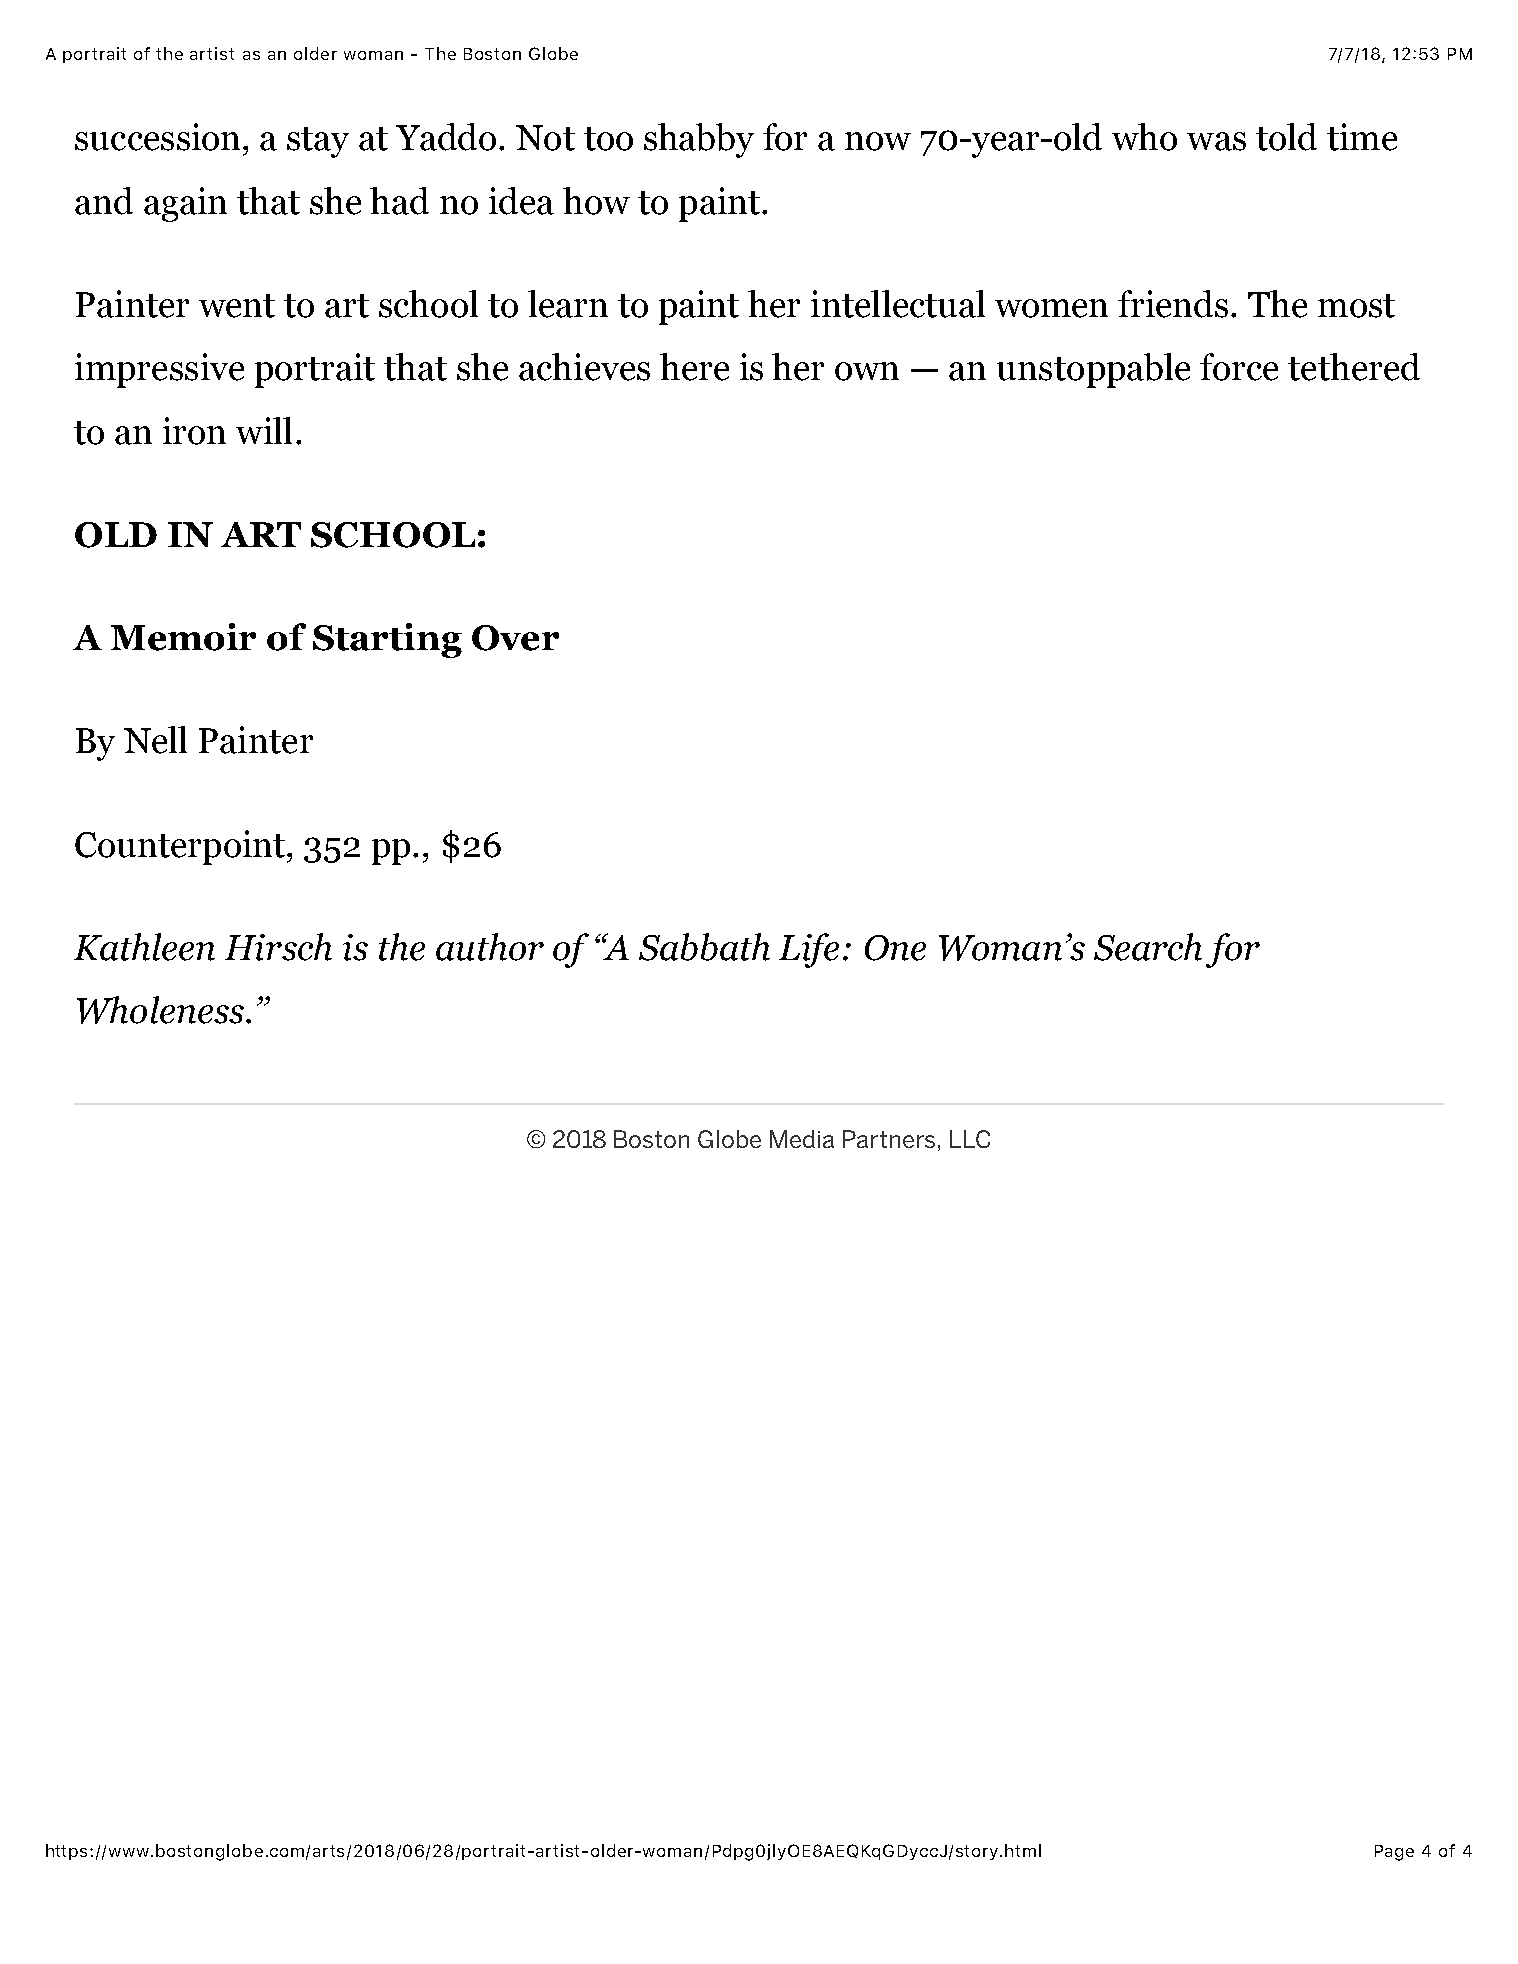  What do you see at coordinates (699, 140) in the image?
I see `shabby` at bounding box center [699, 140].
